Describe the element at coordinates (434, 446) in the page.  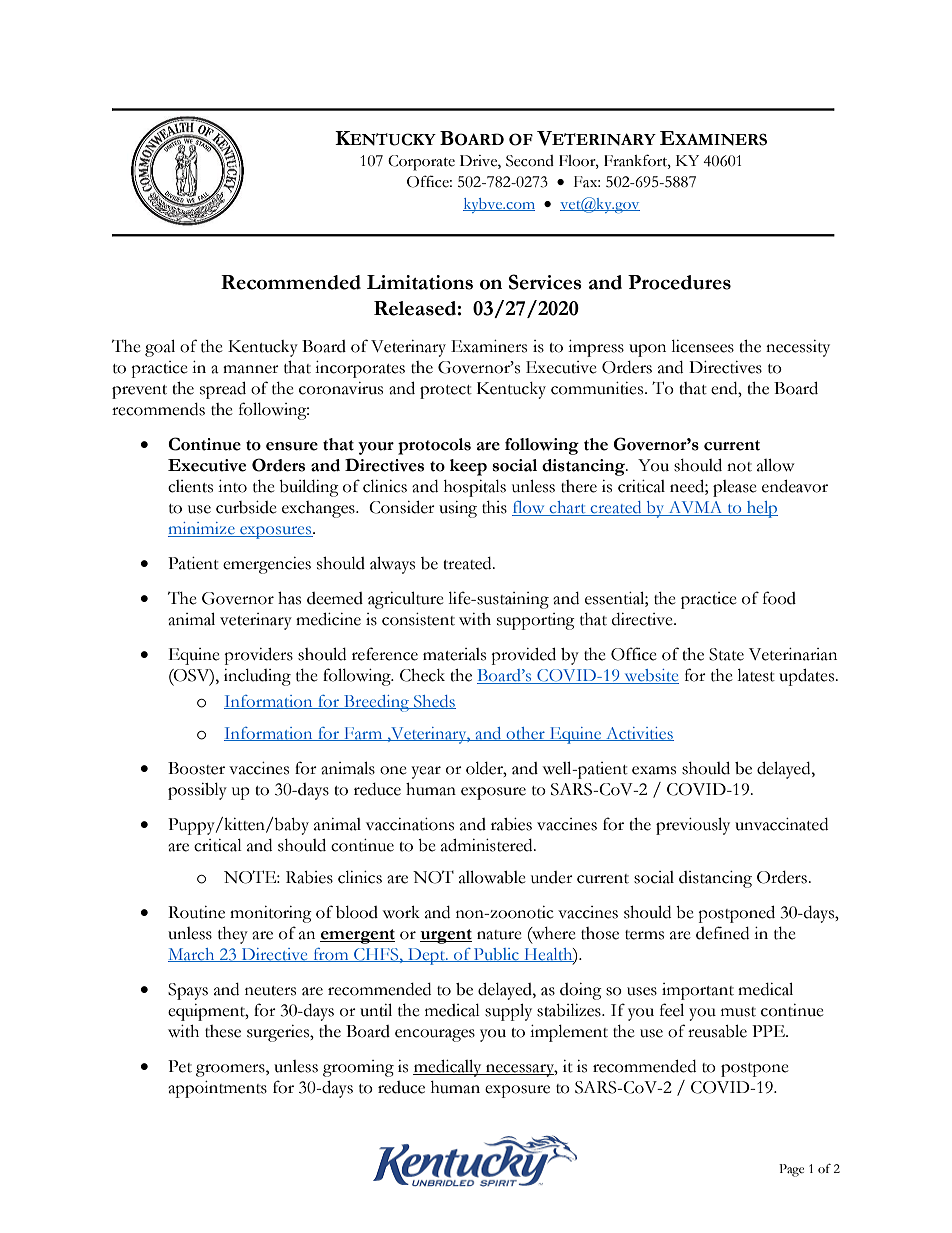
I see `protocols` at that location.
